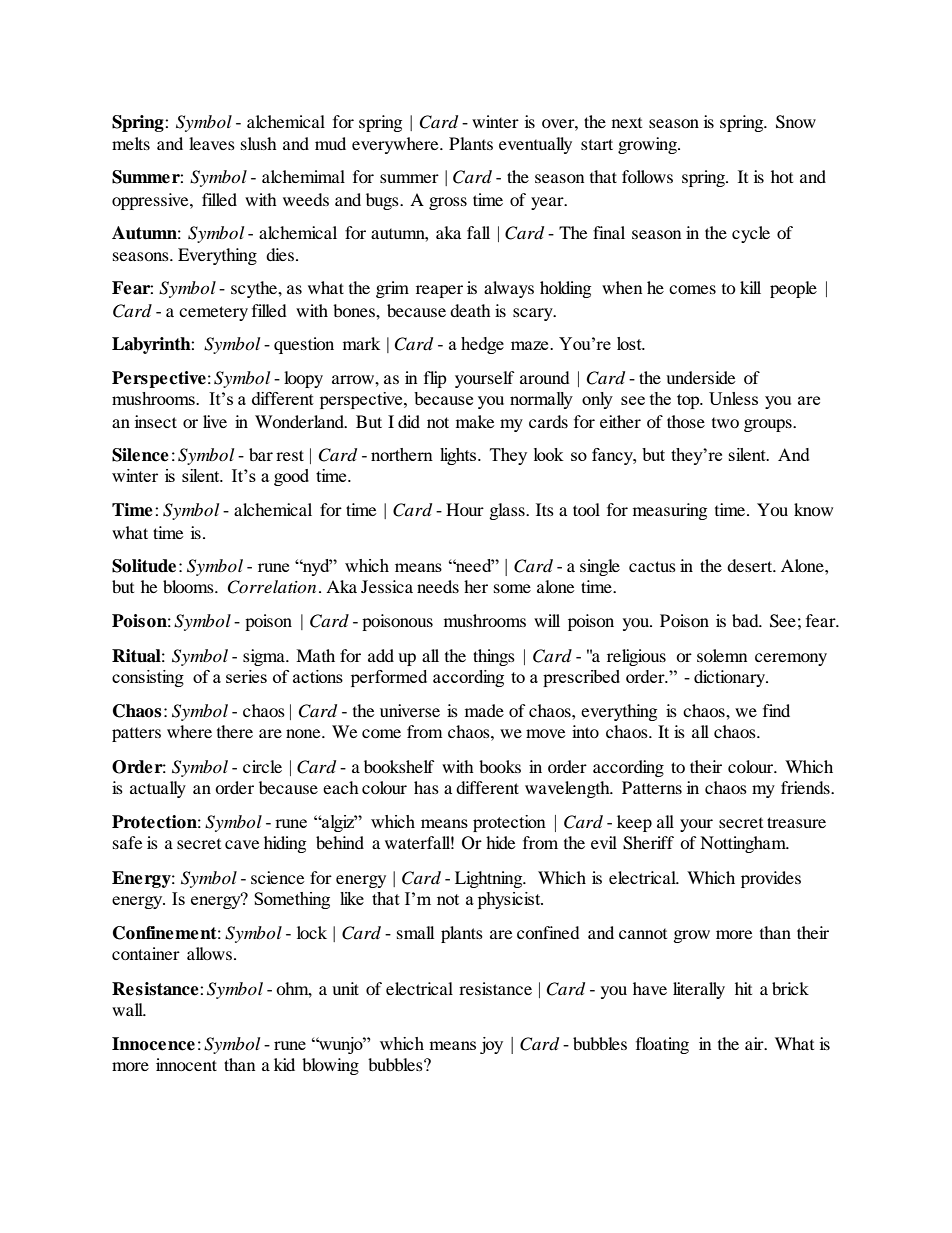  I want to click on hot, so click(782, 176).
